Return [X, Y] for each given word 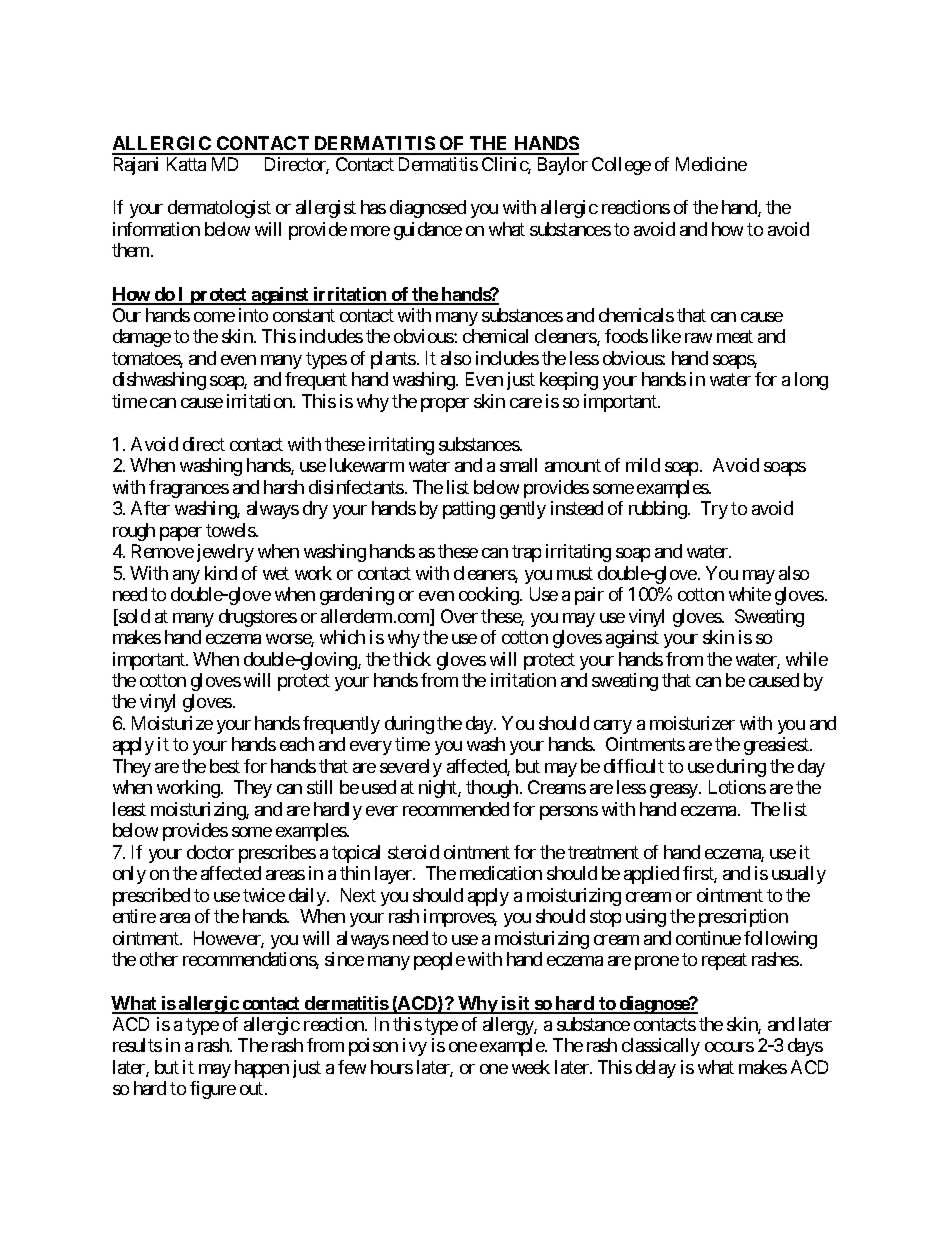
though [492, 789]
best [225, 766]
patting [469, 510]
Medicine [711, 164]
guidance [428, 231]
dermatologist [219, 209]
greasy [675, 791]
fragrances [189, 489]
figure [213, 1090]
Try [714, 510]
